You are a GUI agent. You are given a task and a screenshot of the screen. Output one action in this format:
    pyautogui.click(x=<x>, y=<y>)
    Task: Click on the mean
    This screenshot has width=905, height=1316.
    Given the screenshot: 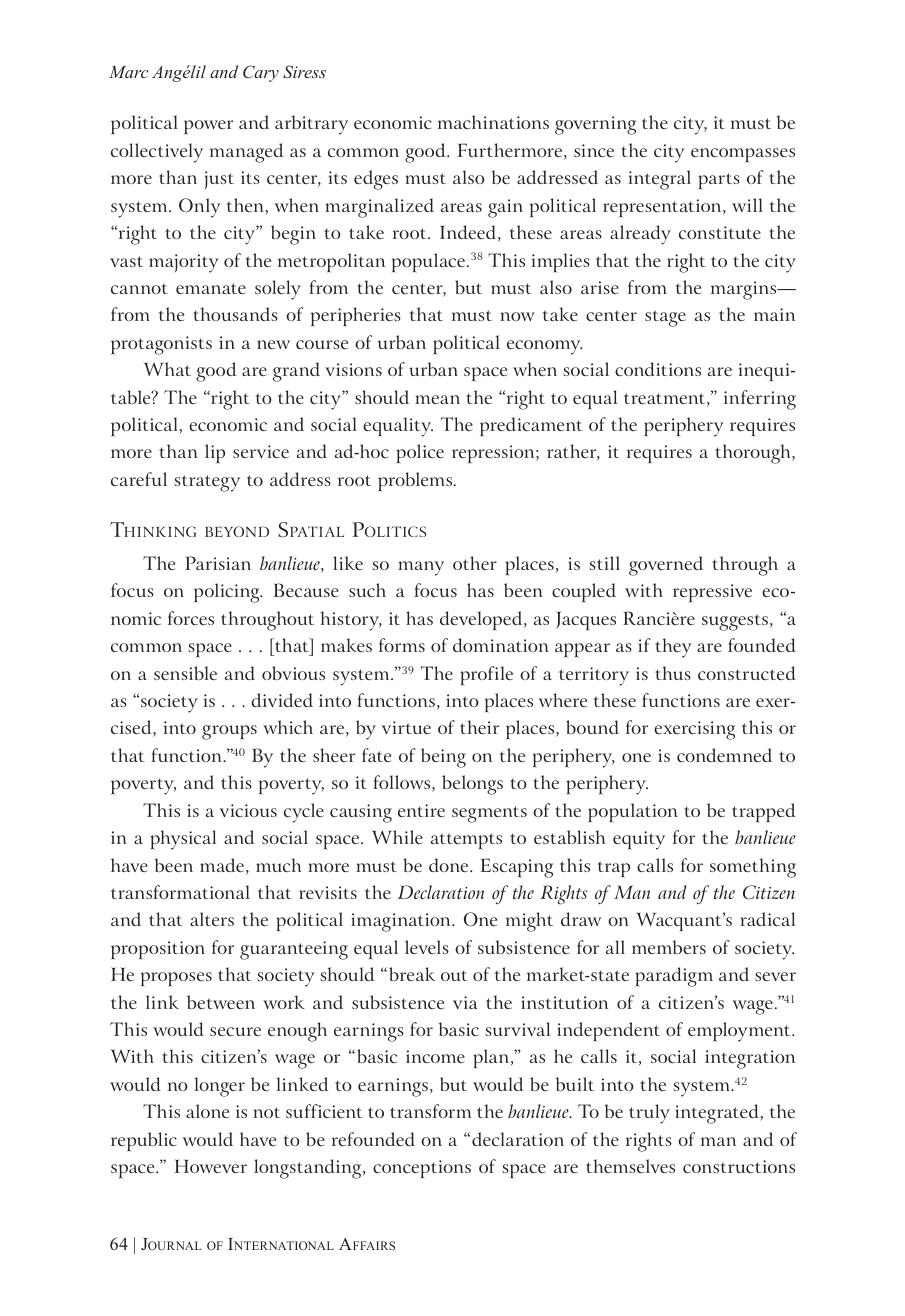 What is the action you would take?
    pyautogui.click(x=437, y=399)
